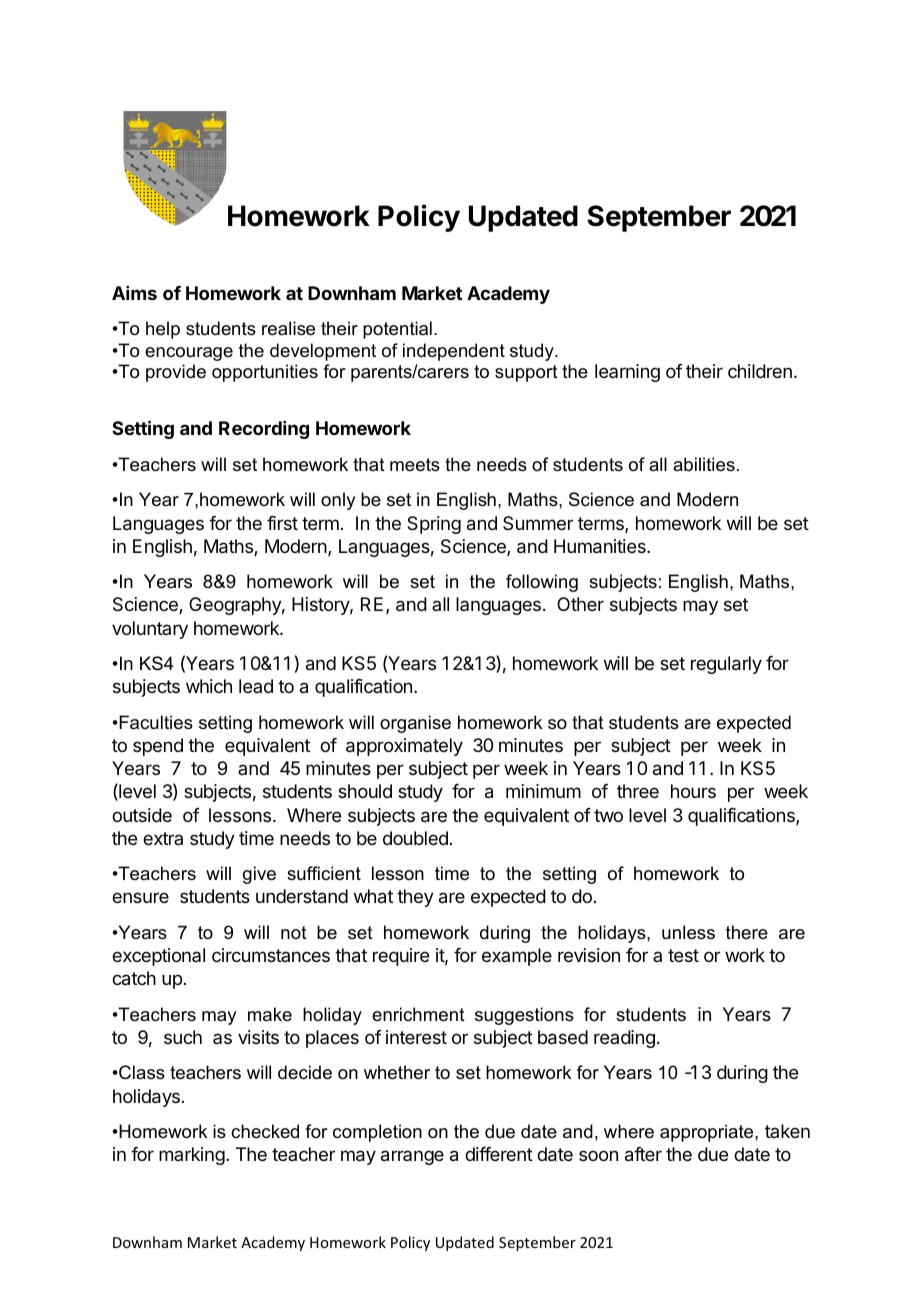 The height and width of the screenshot is (1308, 924). Describe the element at coordinates (192, 1156) in the screenshot. I see `marking` at that location.
